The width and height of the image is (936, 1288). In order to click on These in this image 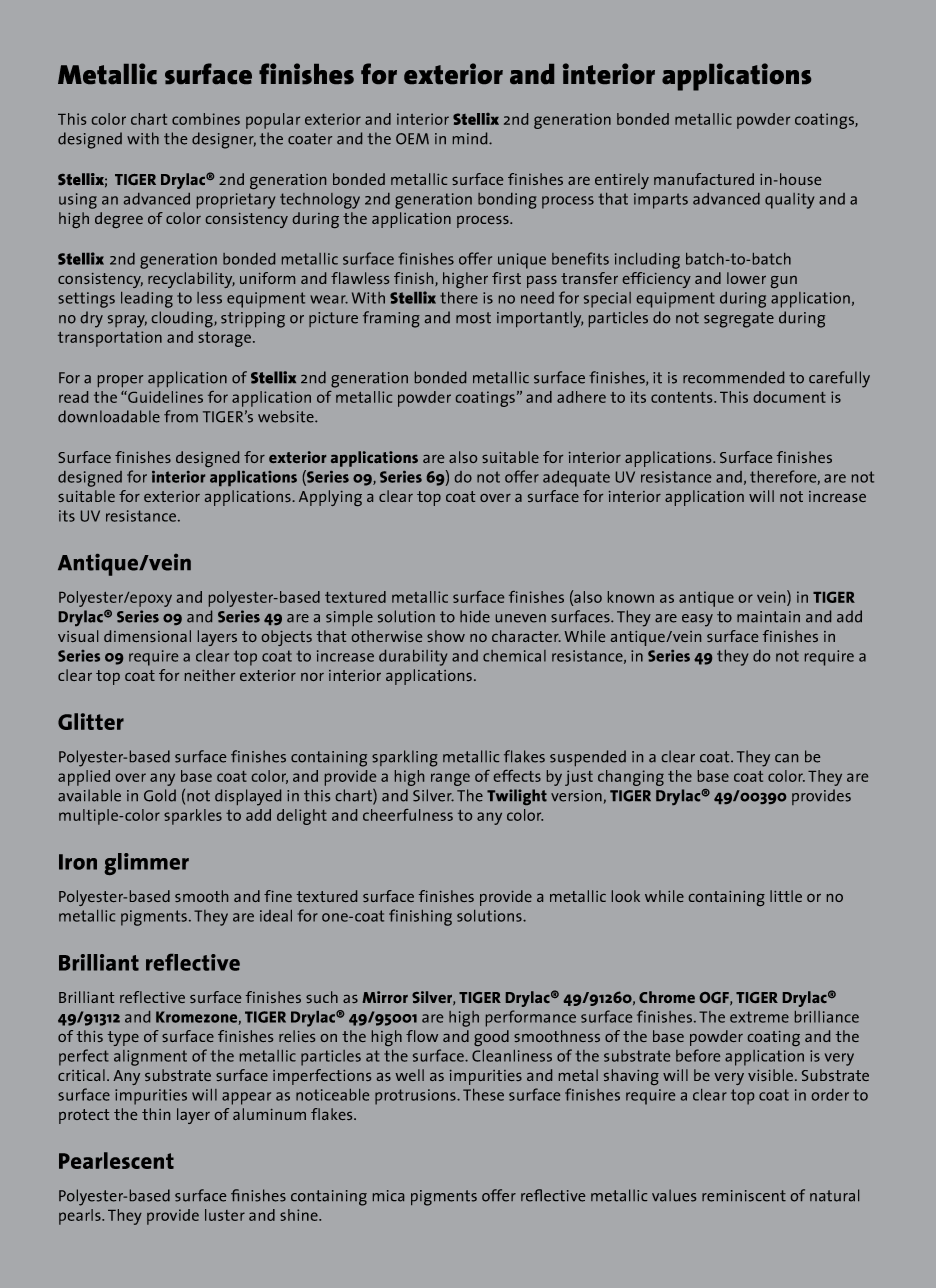, I will do `click(483, 1095)`.
